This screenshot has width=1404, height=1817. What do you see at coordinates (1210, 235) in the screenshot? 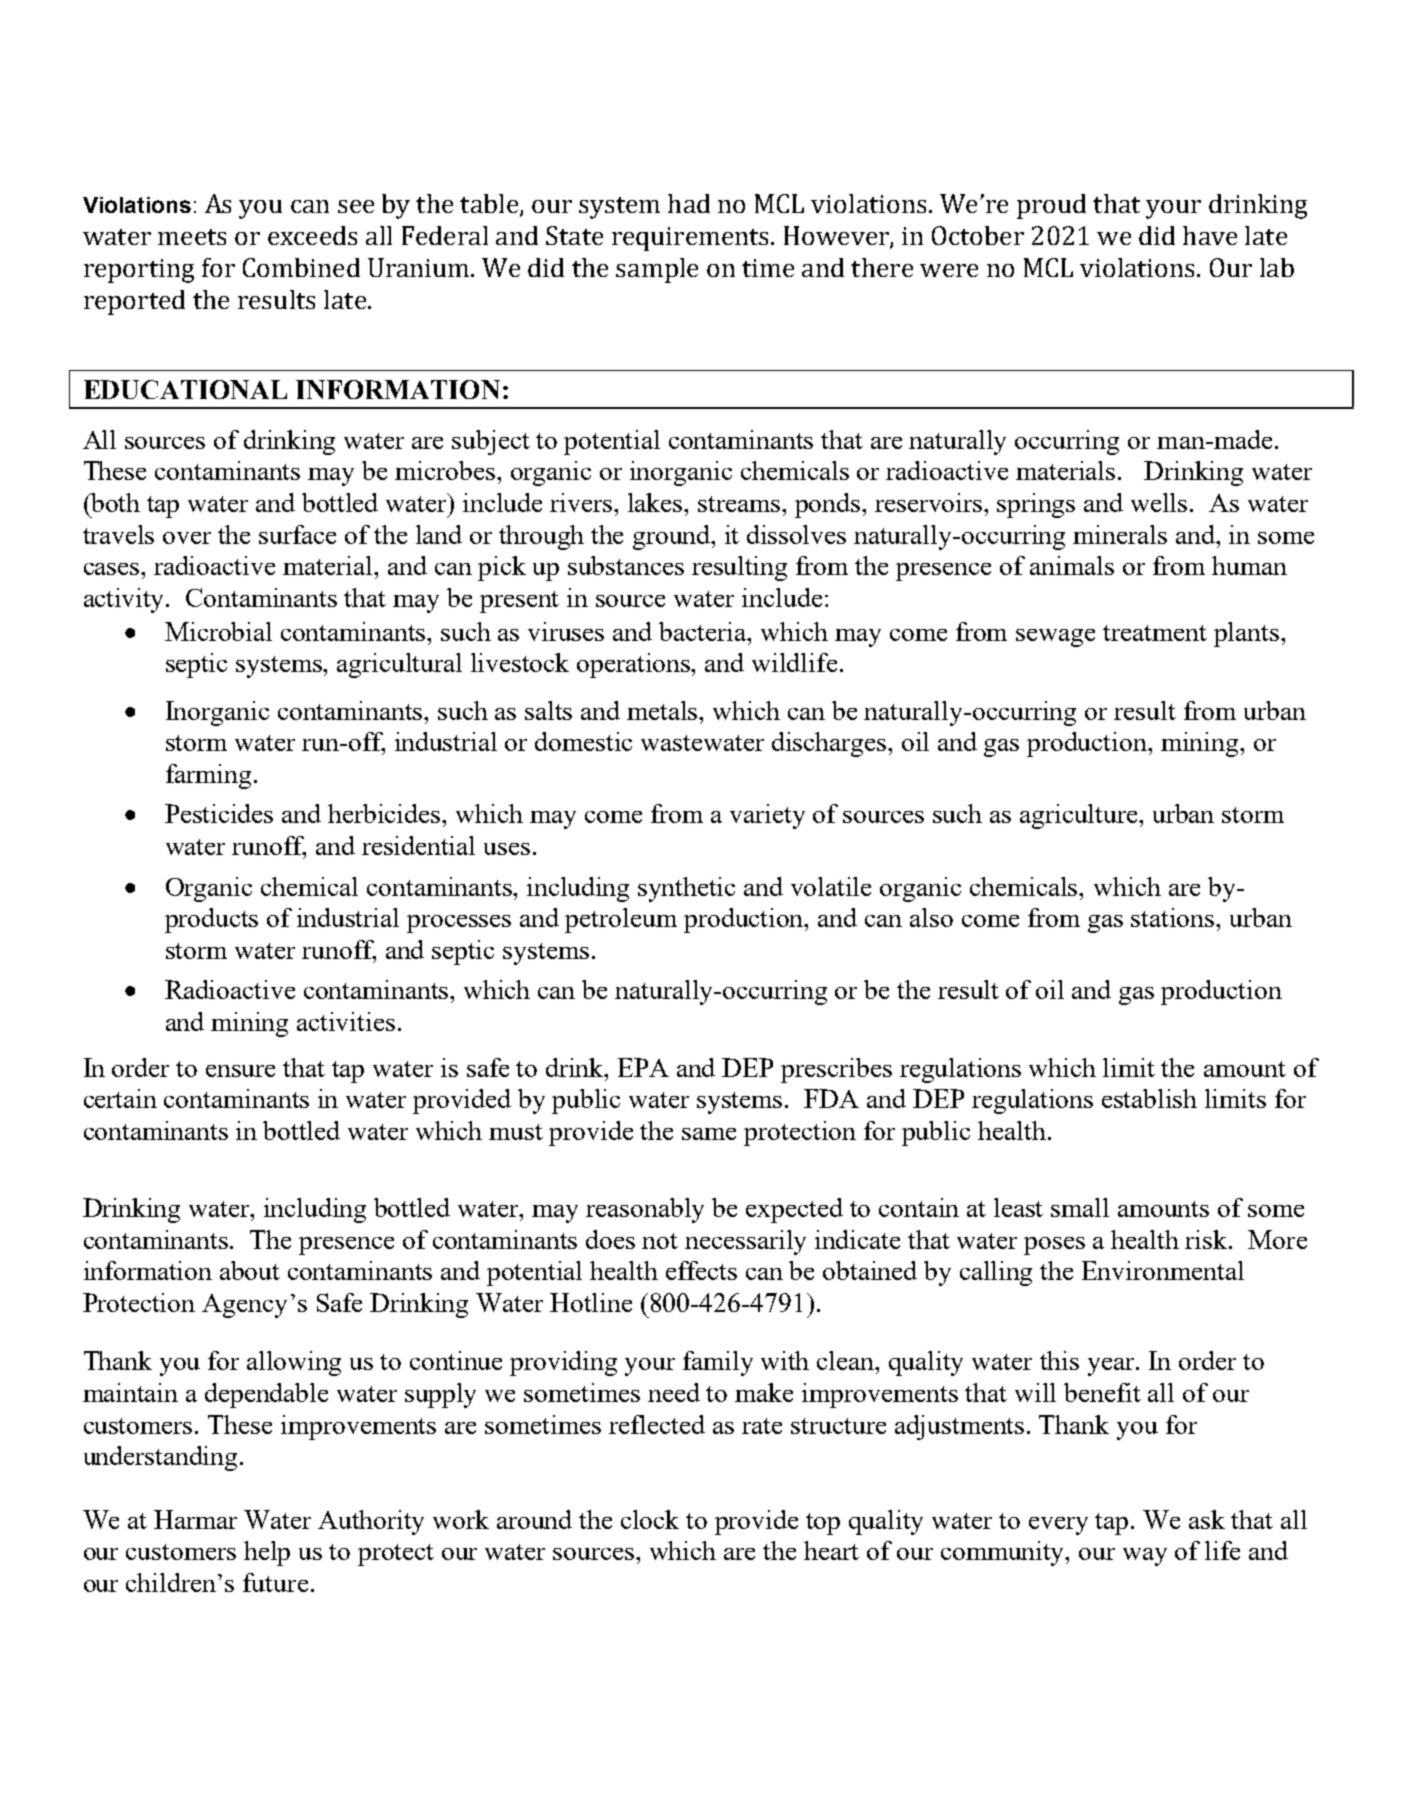
I see `have` at bounding box center [1210, 235].
